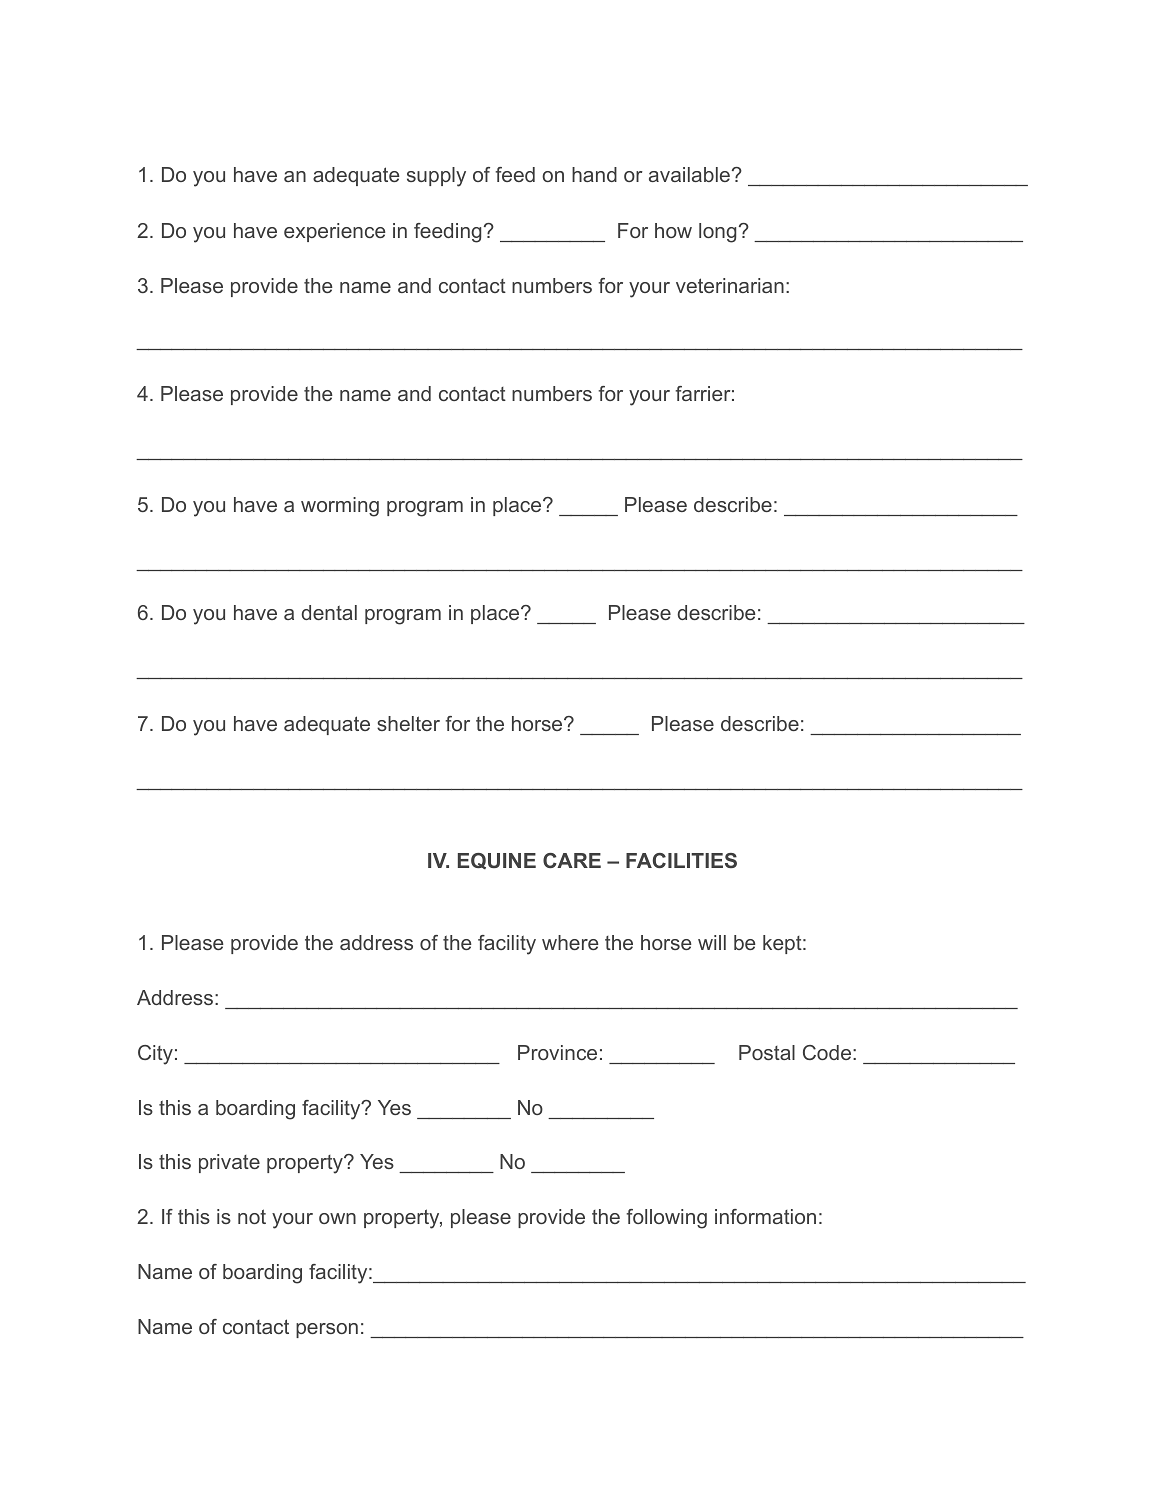 The image size is (1165, 1508). I want to click on EQUINE, so click(497, 861).
